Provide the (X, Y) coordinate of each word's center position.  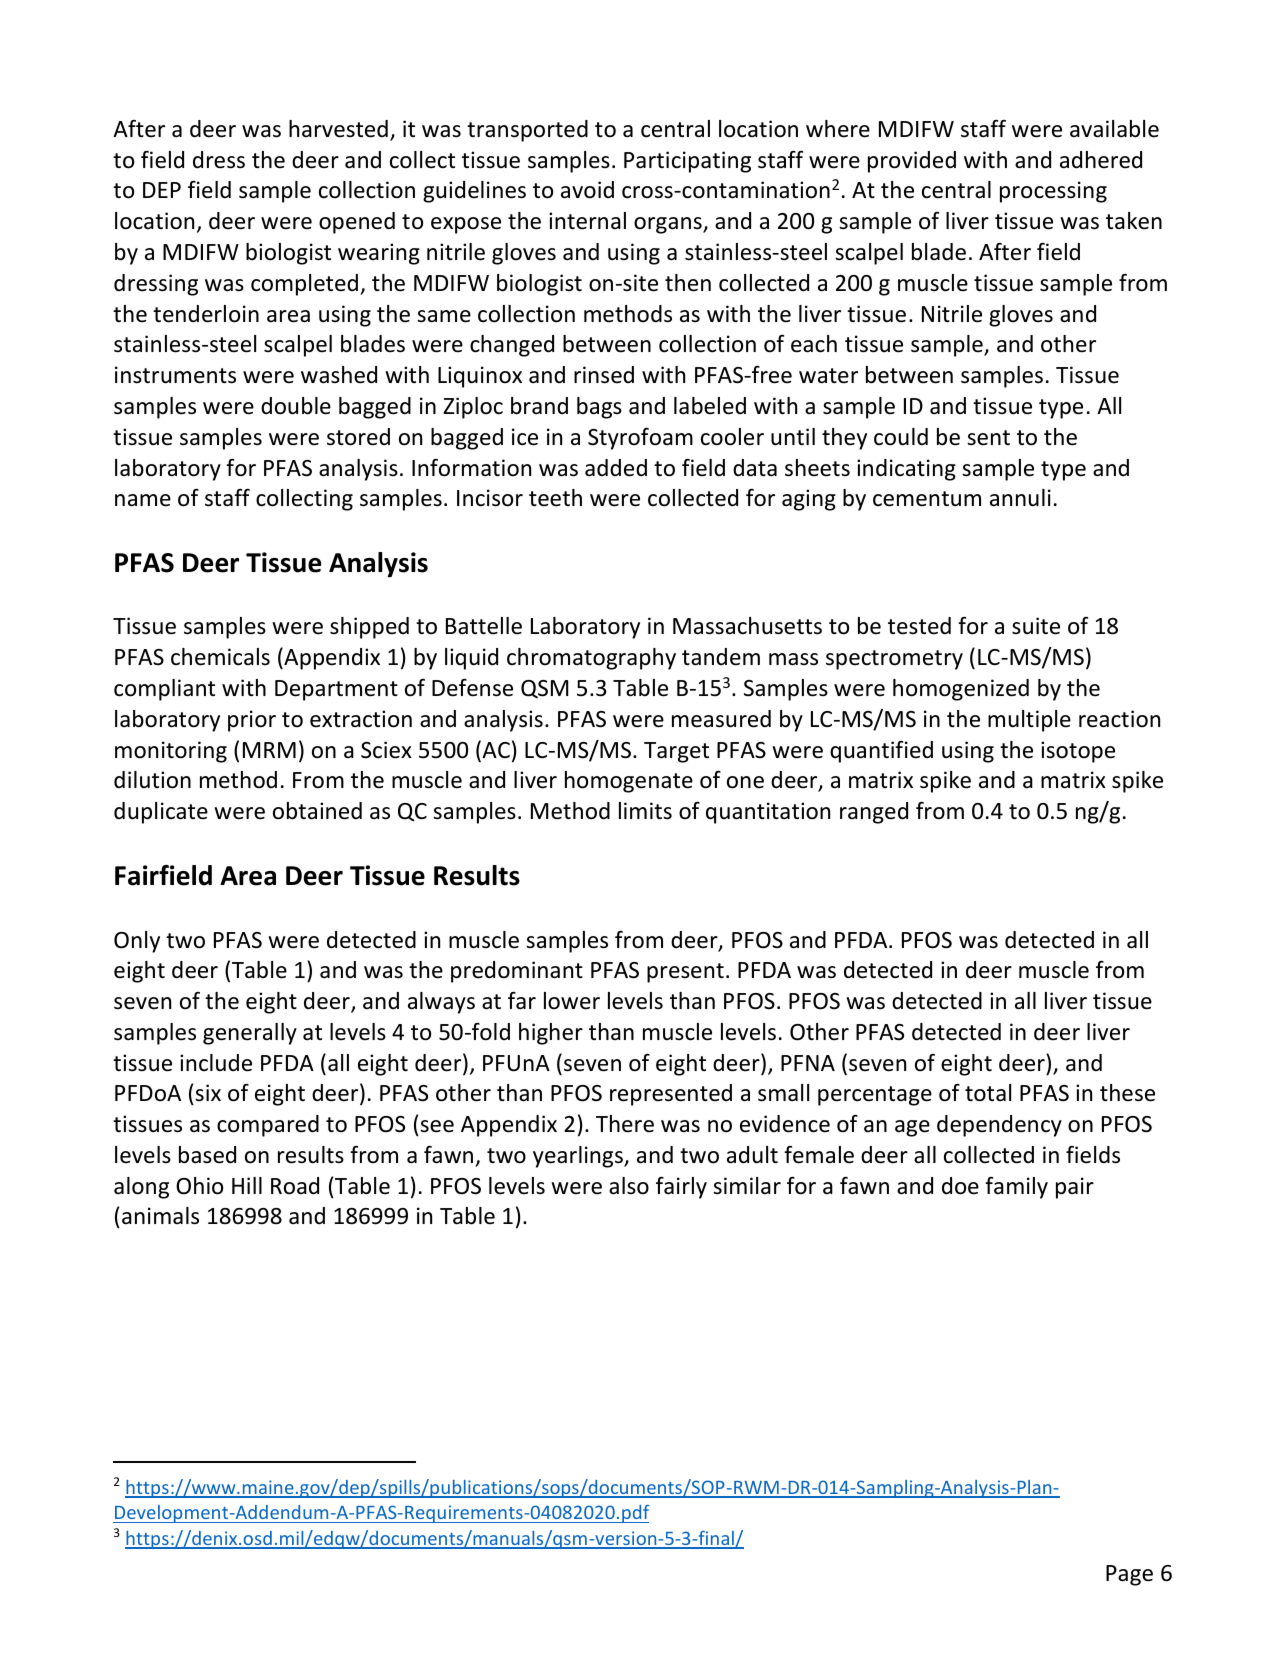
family (1016, 1187)
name (143, 500)
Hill (247, 1185)
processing (1053, 192)
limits (645, 811)
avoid (587, 190)
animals (160, 1216)
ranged (874, 813)
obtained (317, 811)
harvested (338, 129)
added (616, 468)
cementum (927, 499)
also (629, 1186)
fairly (681, 1187)
